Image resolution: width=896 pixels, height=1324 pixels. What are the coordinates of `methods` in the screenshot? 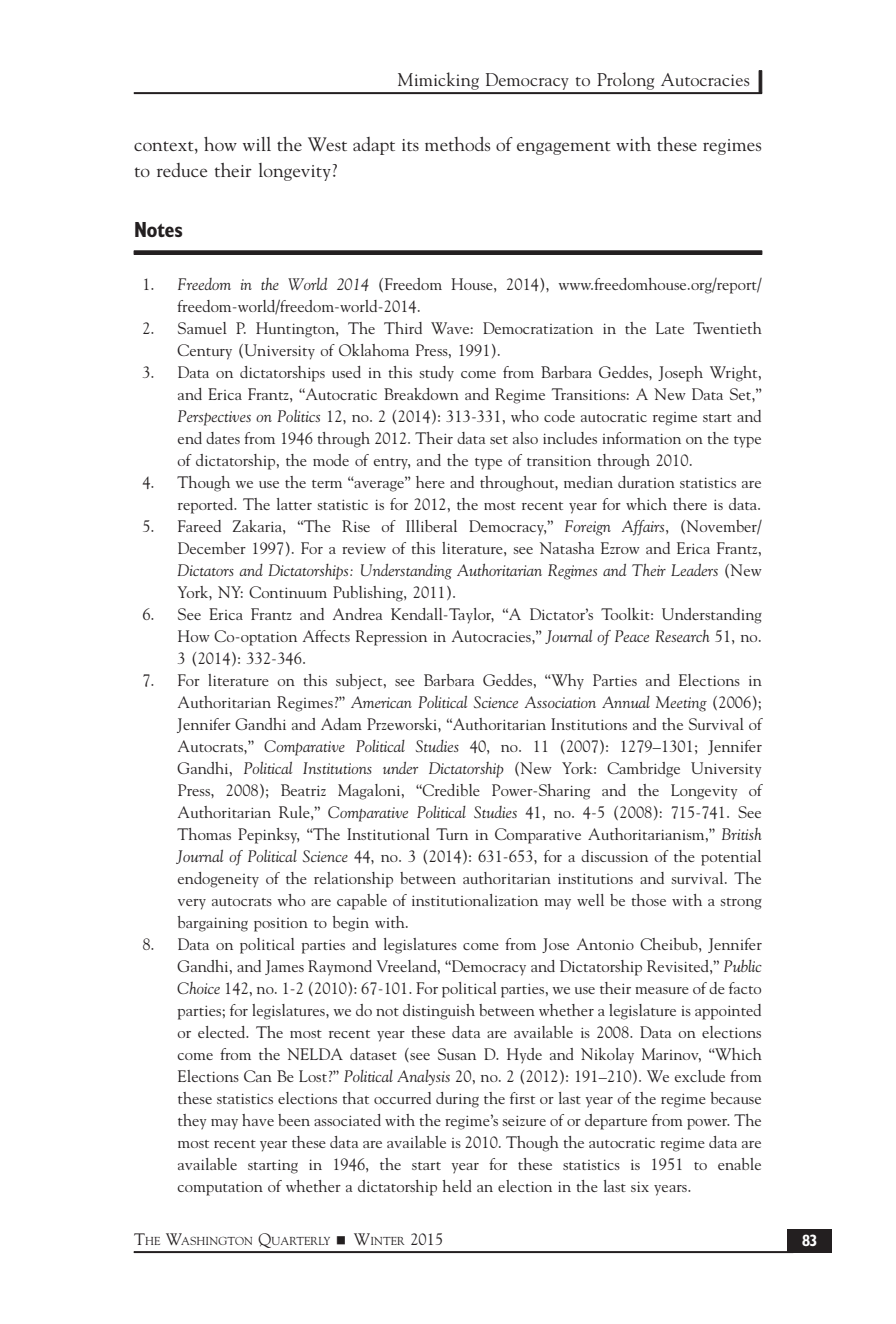 It's located at (457, 144).
